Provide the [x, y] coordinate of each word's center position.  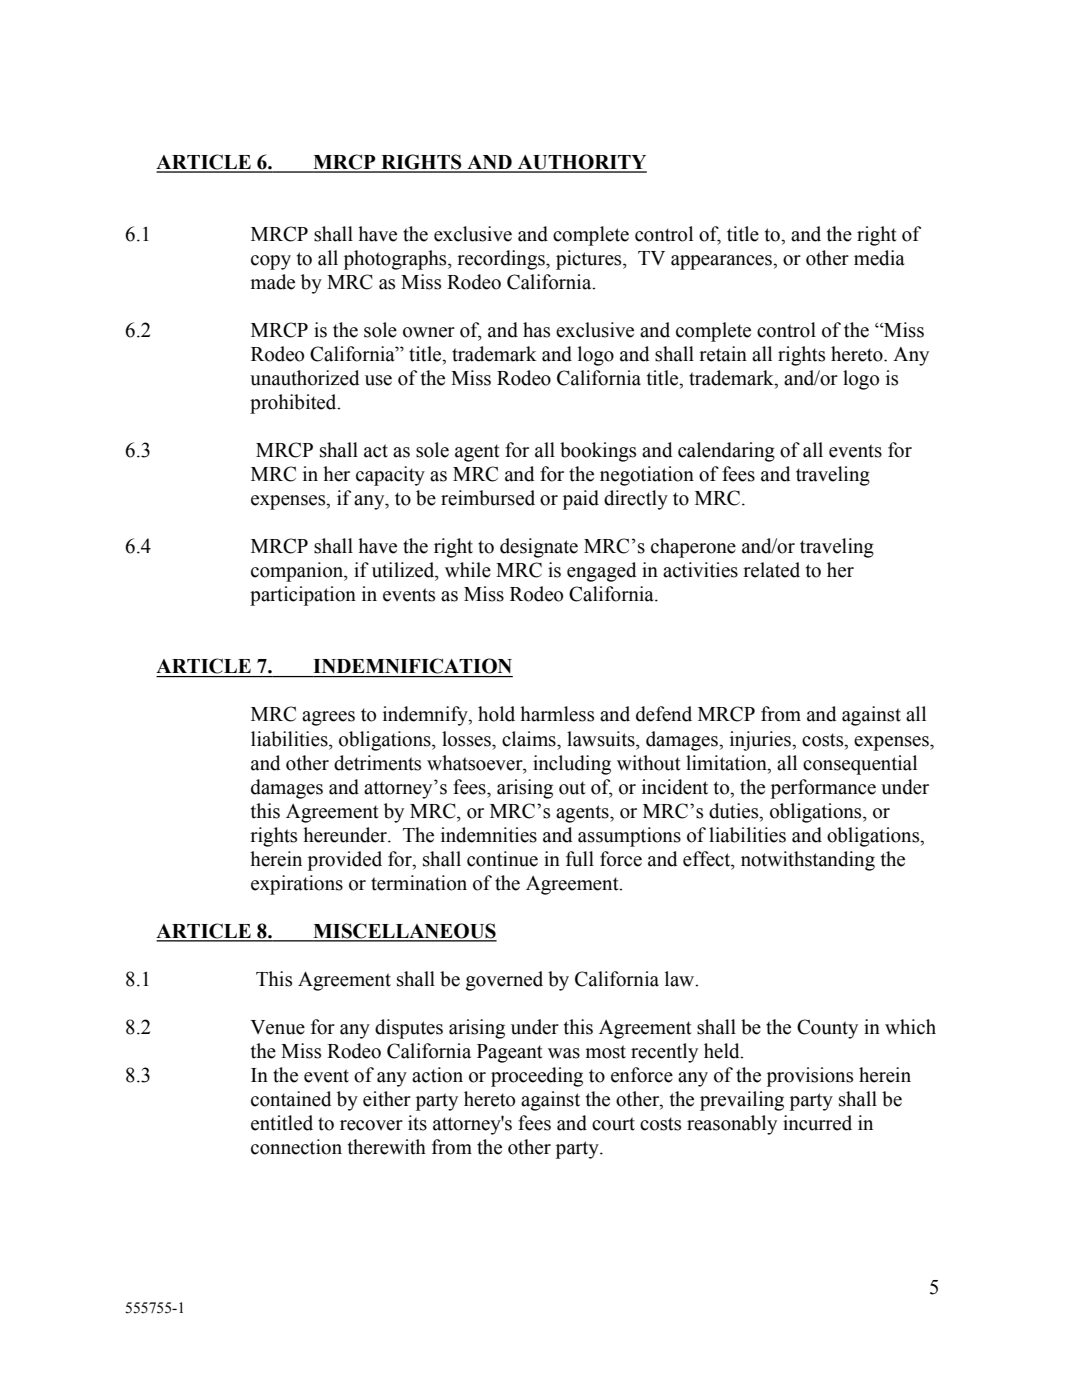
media [879, 258]
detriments [377, 763]
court [613, 1124]
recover [371, 1125]
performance [823, 789]
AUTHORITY [581, 163]
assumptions [629, 837]
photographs [396, 260]
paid [581, 500]
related [771, 570]
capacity [390, 476]
